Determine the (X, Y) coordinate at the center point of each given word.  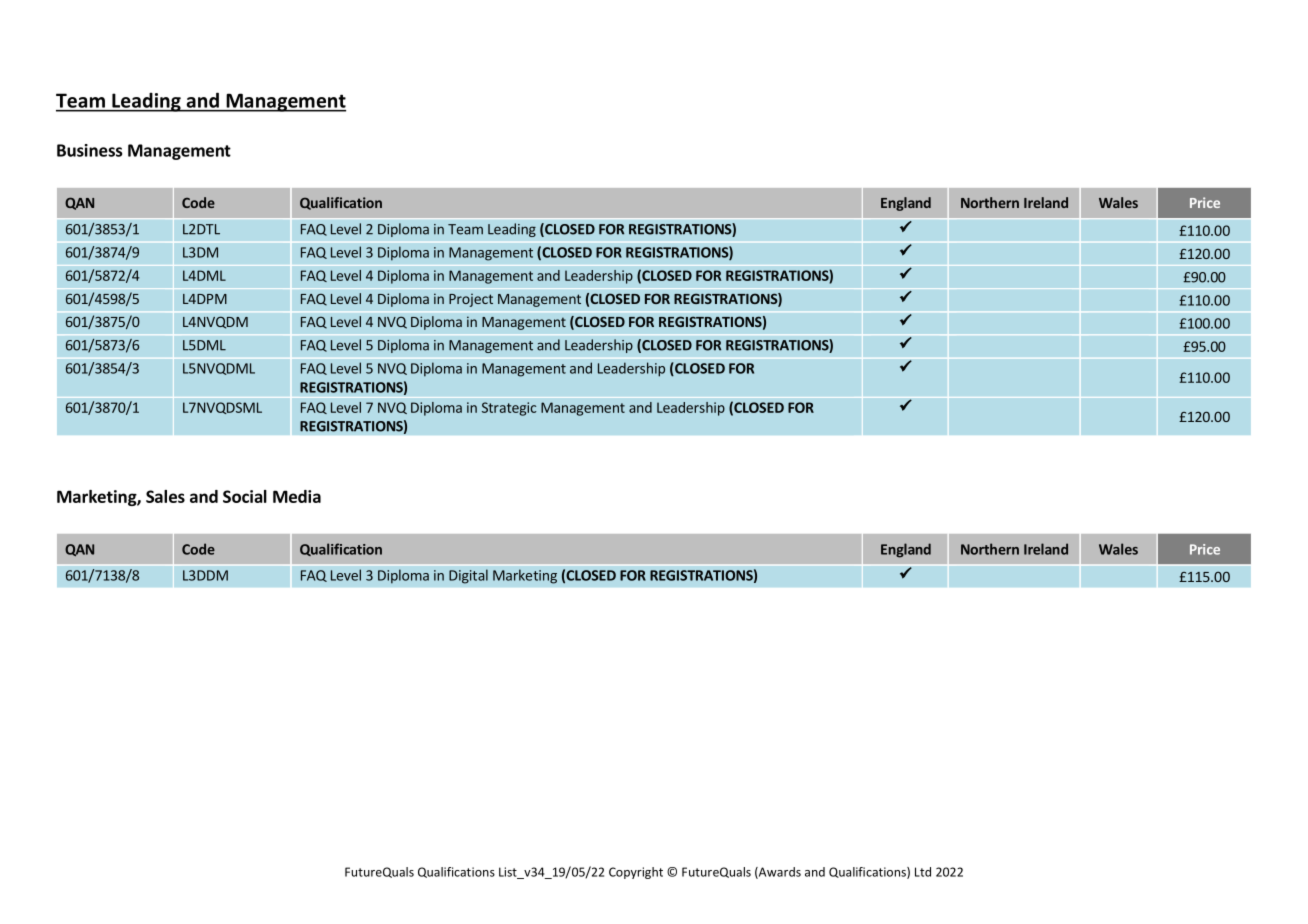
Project (471, 300)
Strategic (509, 409)
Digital (468, 576)
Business (89, 150)
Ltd (923, 872)
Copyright (636, 873)
